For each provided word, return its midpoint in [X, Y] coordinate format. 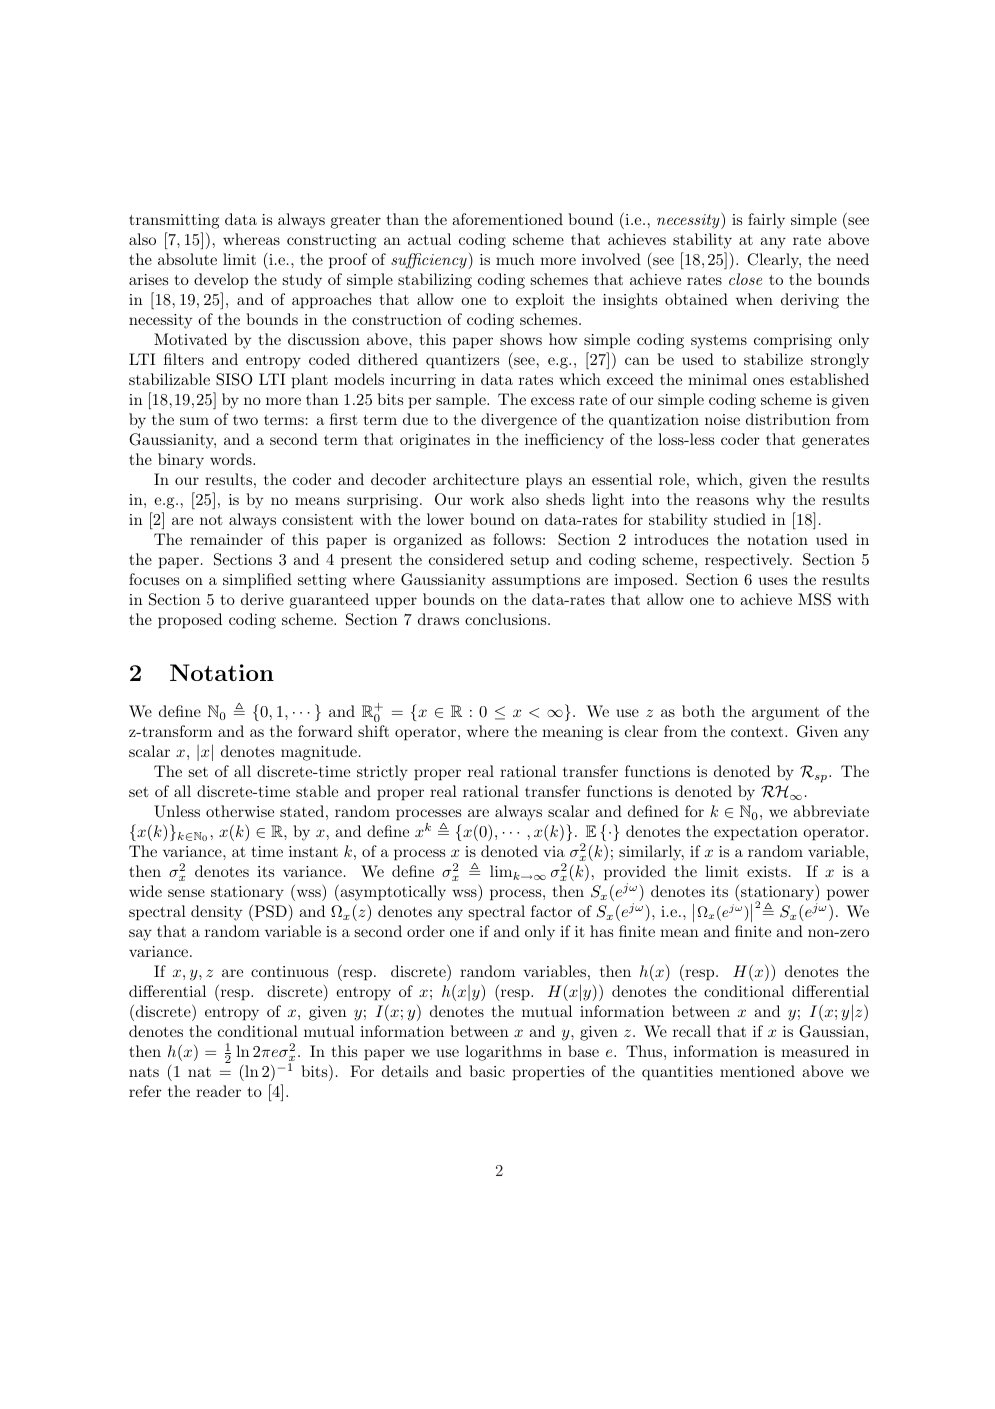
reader [218, 1091]
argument [786, 714]
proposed [190, 621]
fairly [766, 221]
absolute [187, 259]
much [515, 259]
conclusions [505, 619]
